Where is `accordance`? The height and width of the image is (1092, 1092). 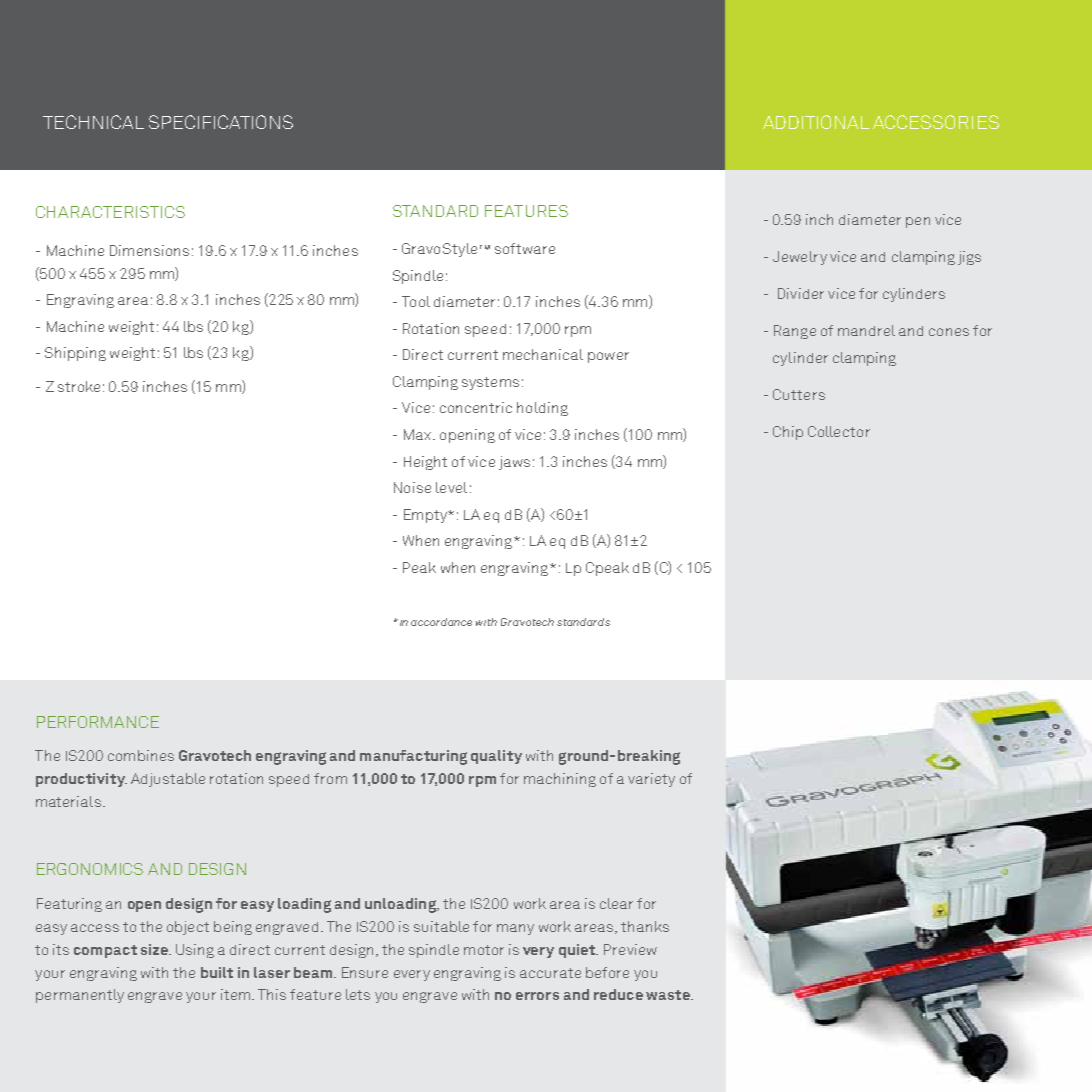 accordance is located at coordinates (441, 622).
